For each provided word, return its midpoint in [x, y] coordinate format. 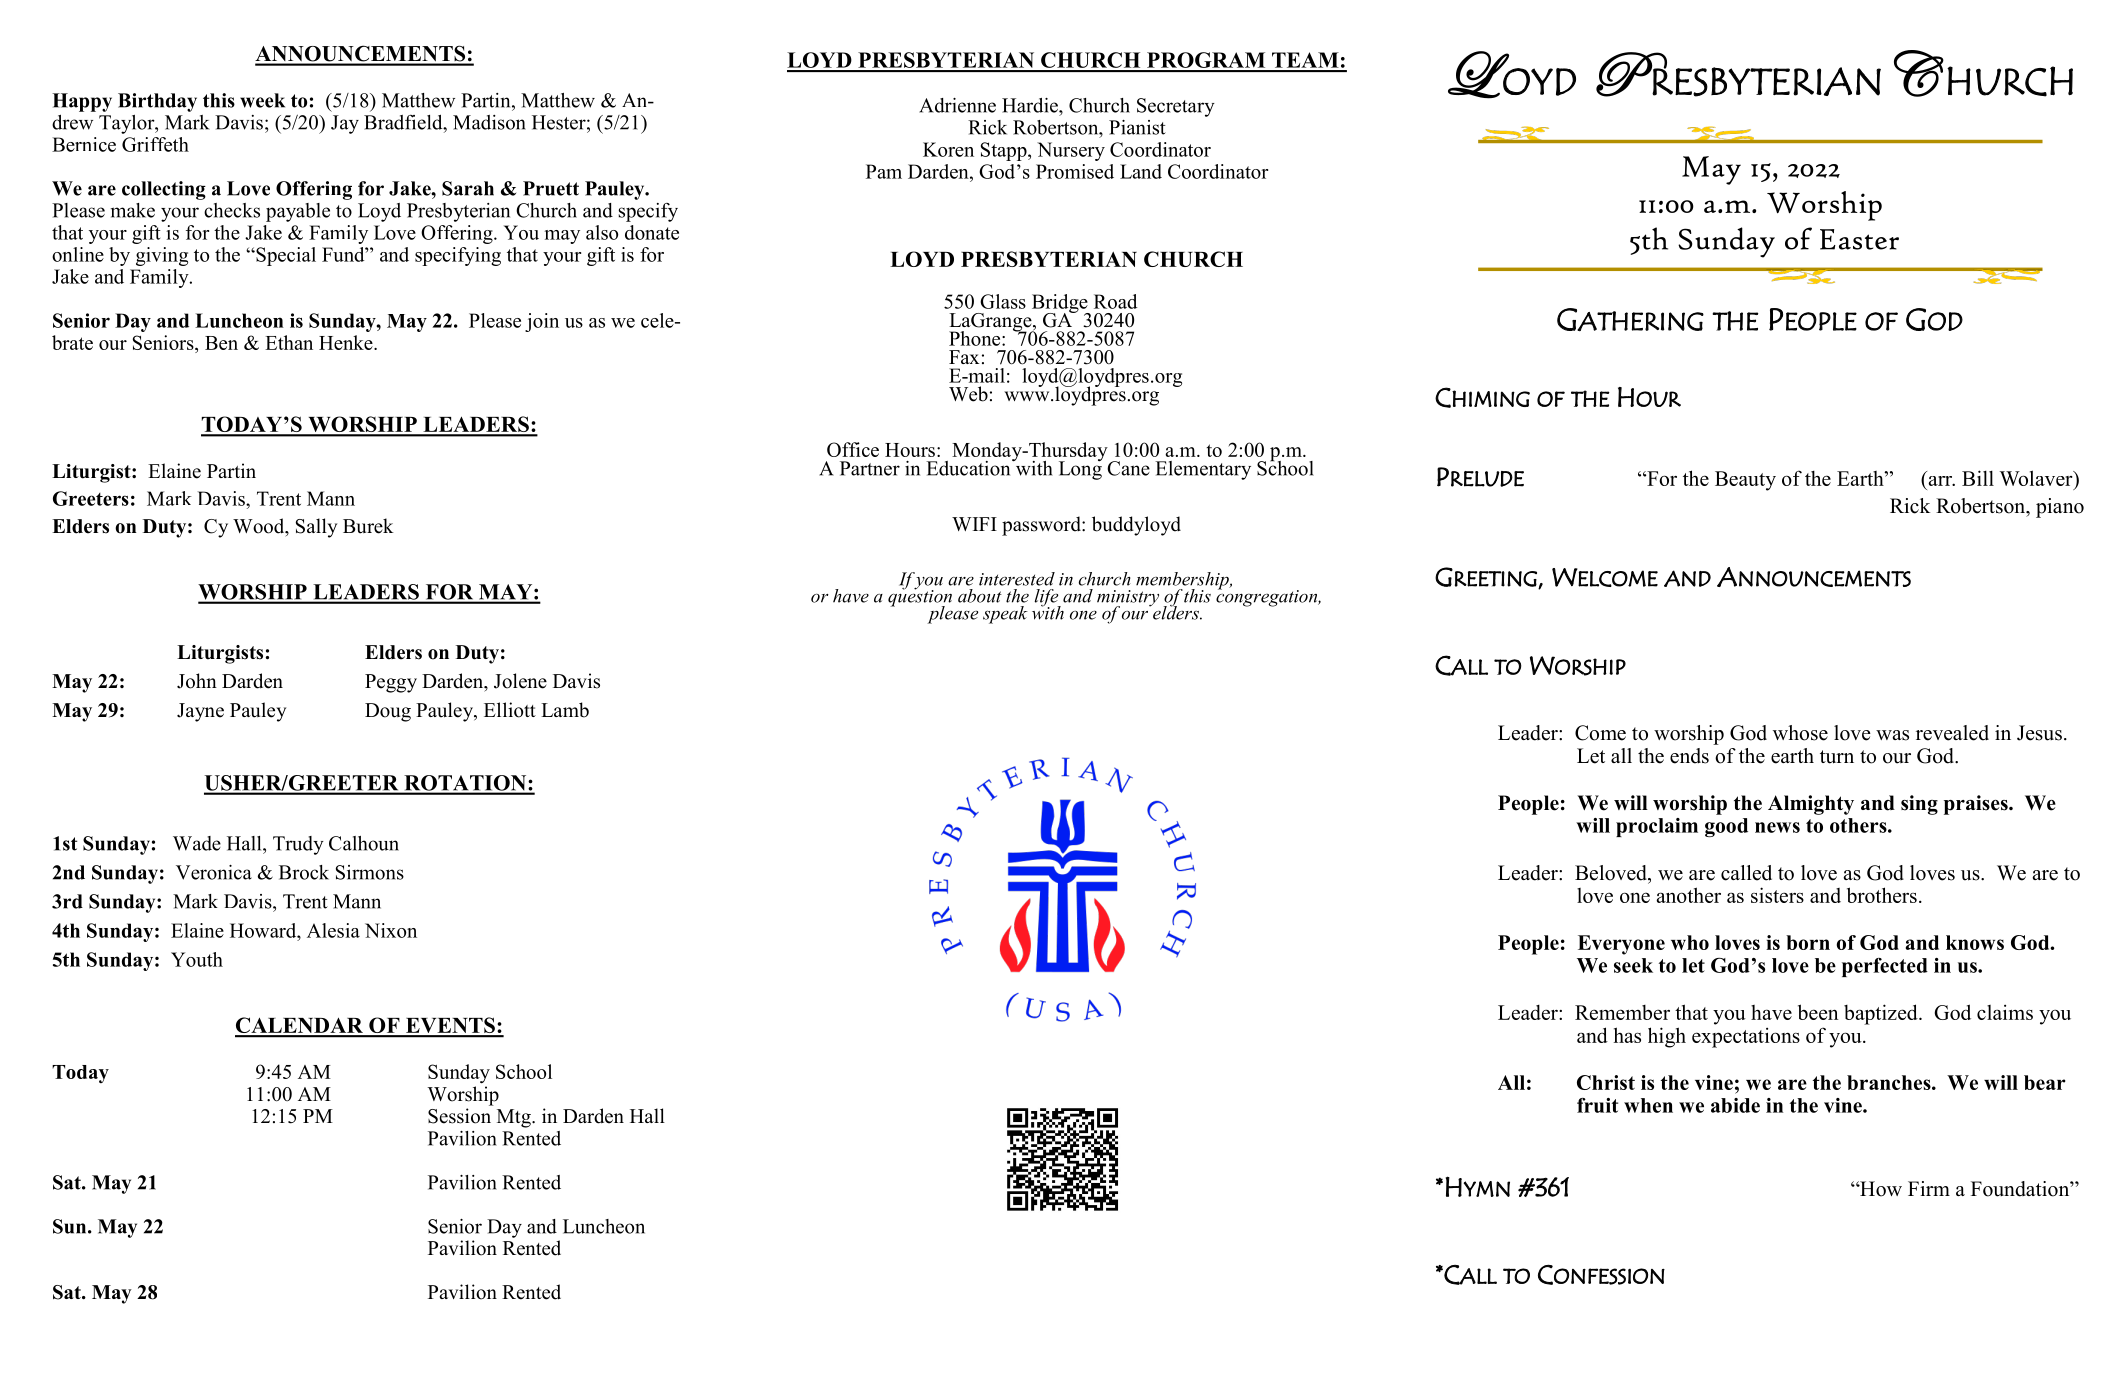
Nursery [1071, 151]
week [262, 100]
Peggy [391, 683]
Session [459, 1116]
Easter [1859, 239]
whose [1800, 733]
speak [1005, 615]
